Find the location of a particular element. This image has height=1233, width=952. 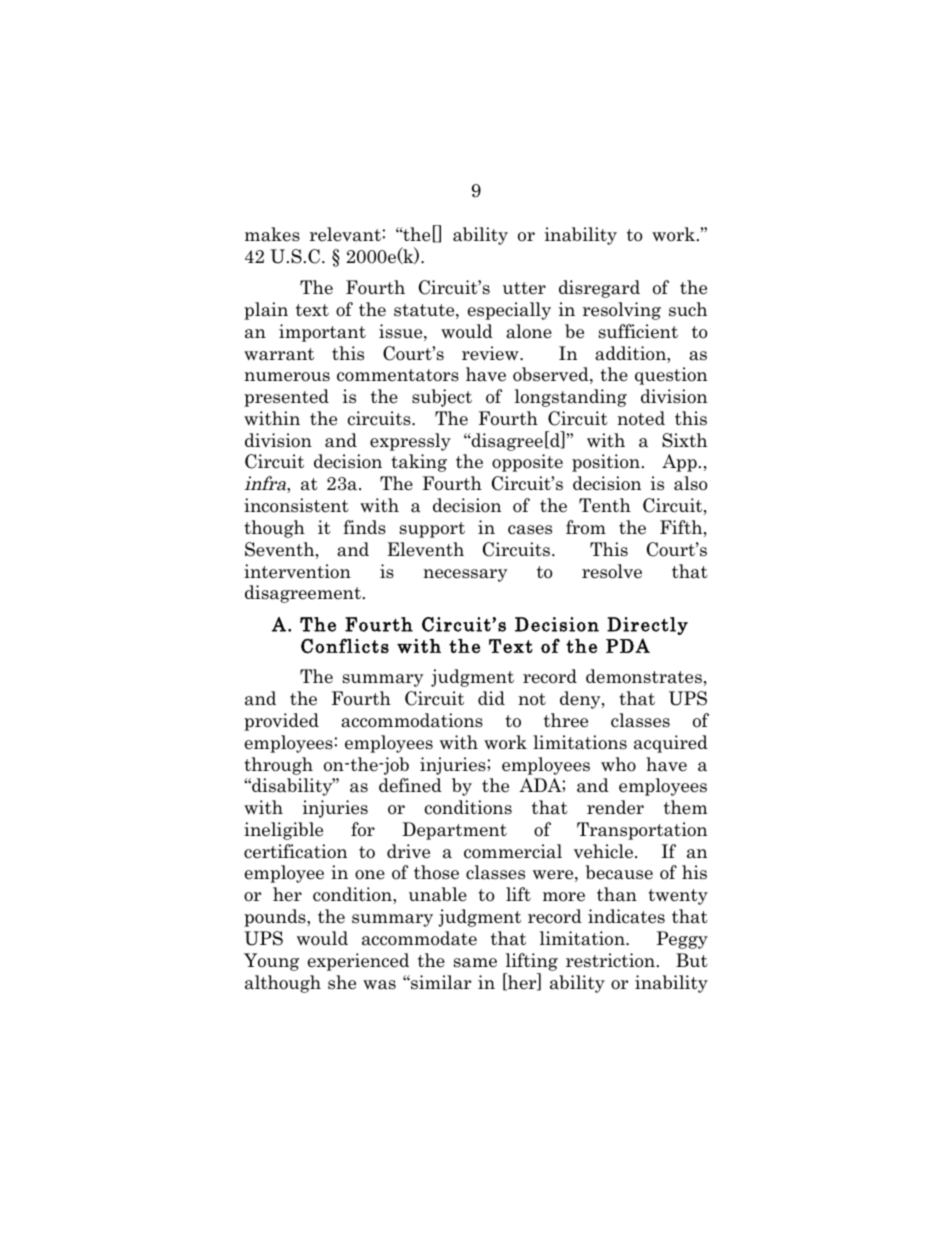

Tenth is located at coordinates (605, 505).
